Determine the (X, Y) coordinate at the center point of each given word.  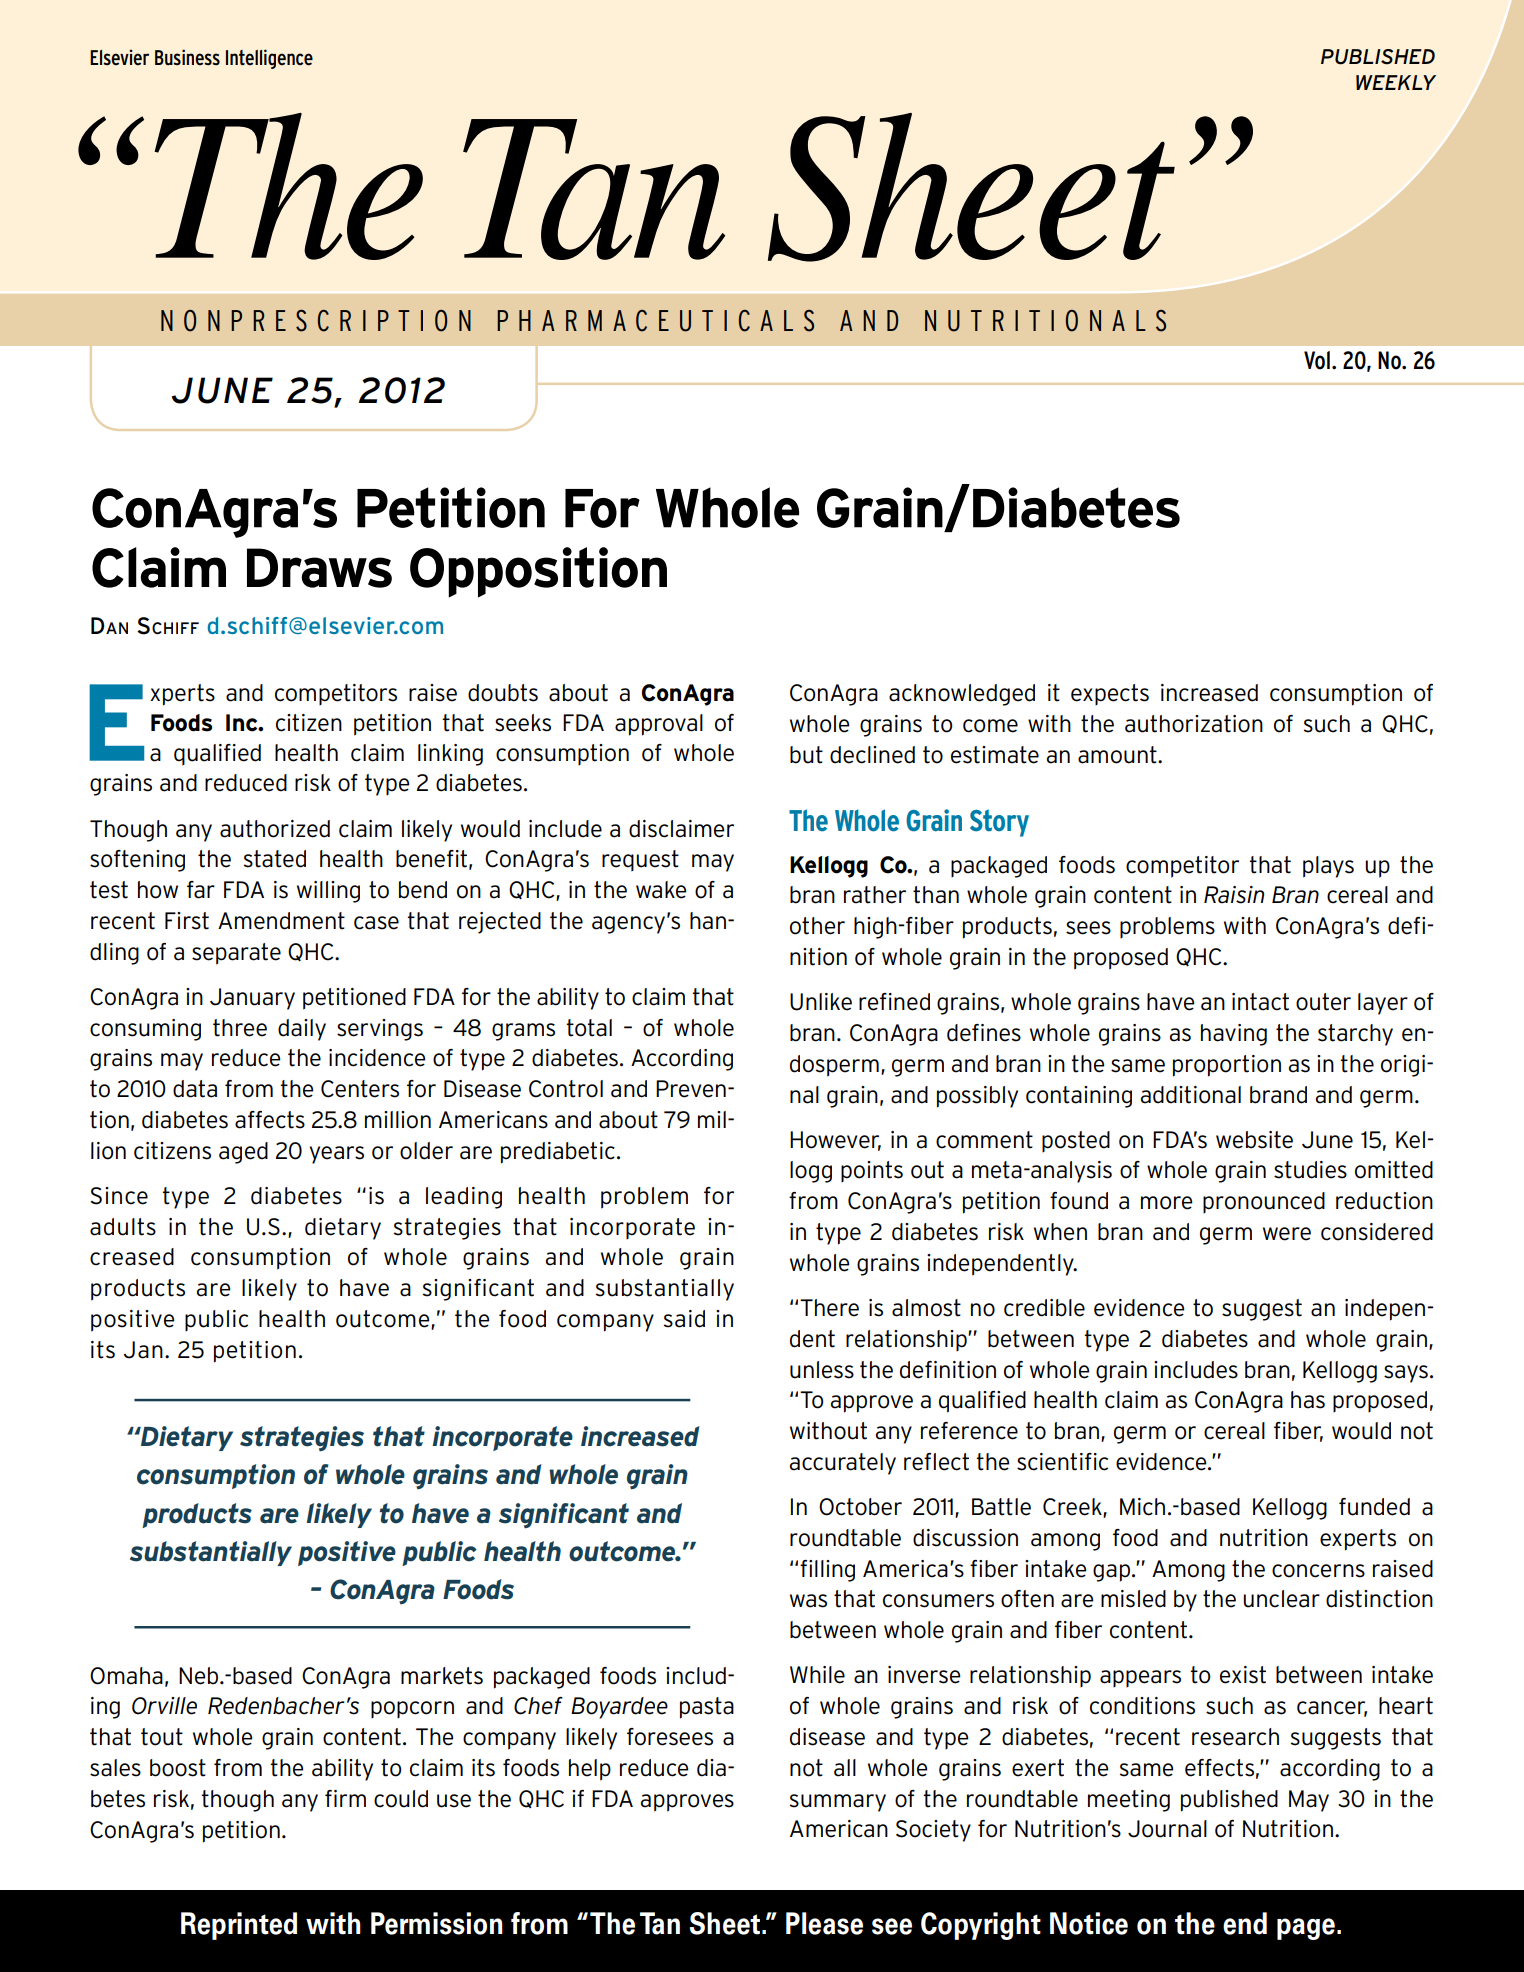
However (835, 1140)
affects (270, 1120)
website (1254, 1140)
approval (659, 725)
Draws (319, 568)
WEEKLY (1396, 82)
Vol (1317, 360)
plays (1328, 867)
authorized (275, 829)
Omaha (126, 1676)
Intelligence (269, 59)
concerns (1318, 1571)
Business (187, 57)
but (806, 755)
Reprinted (239, 1926)
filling (827, 1571)
